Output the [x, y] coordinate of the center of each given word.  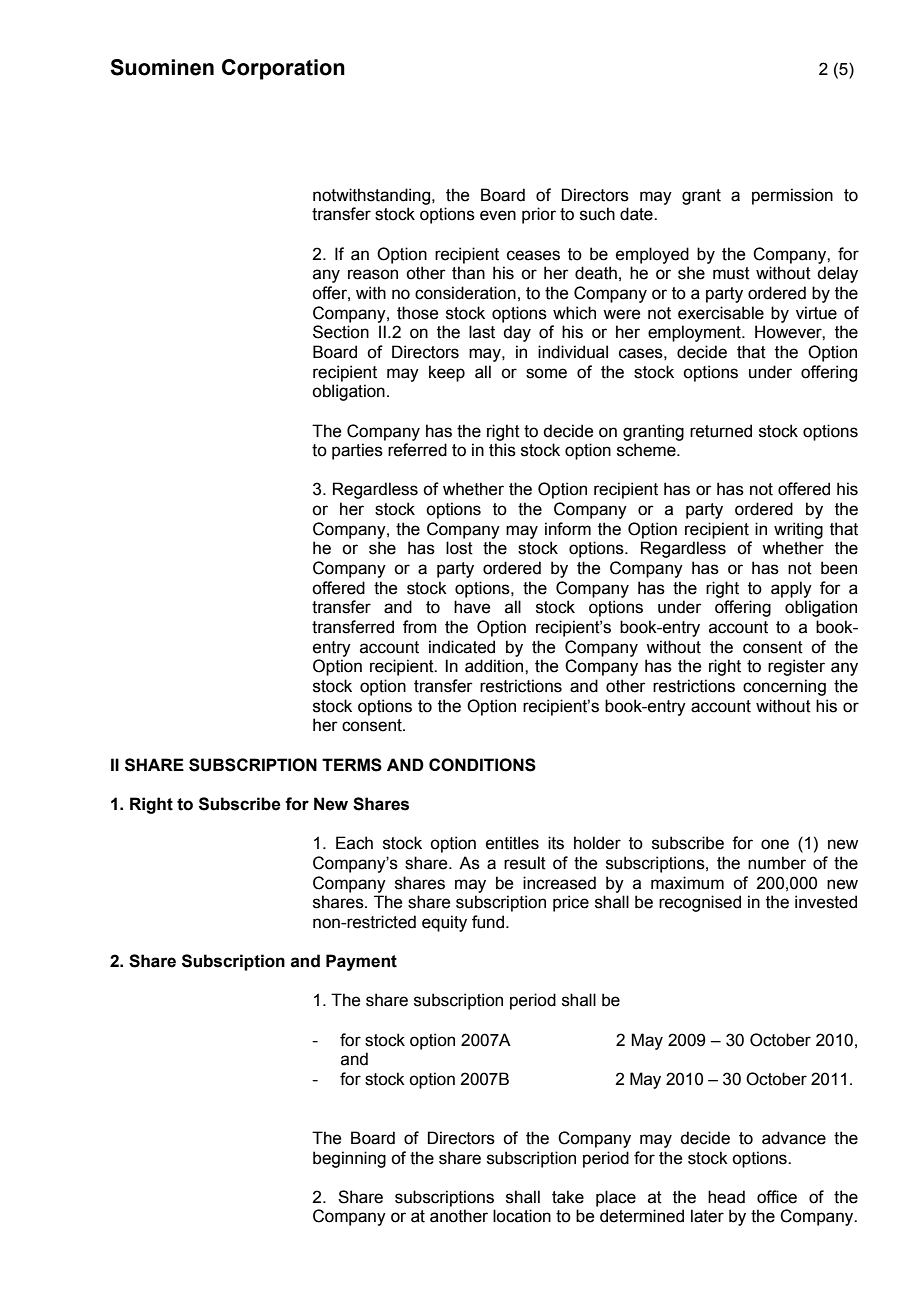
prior [539, 215]
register [796, 667]
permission [792, 196]
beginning [349, 1159]
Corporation [283, 69]
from [420, 627]
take [568, 1197]
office [777, 1197]
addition [495, 666]
